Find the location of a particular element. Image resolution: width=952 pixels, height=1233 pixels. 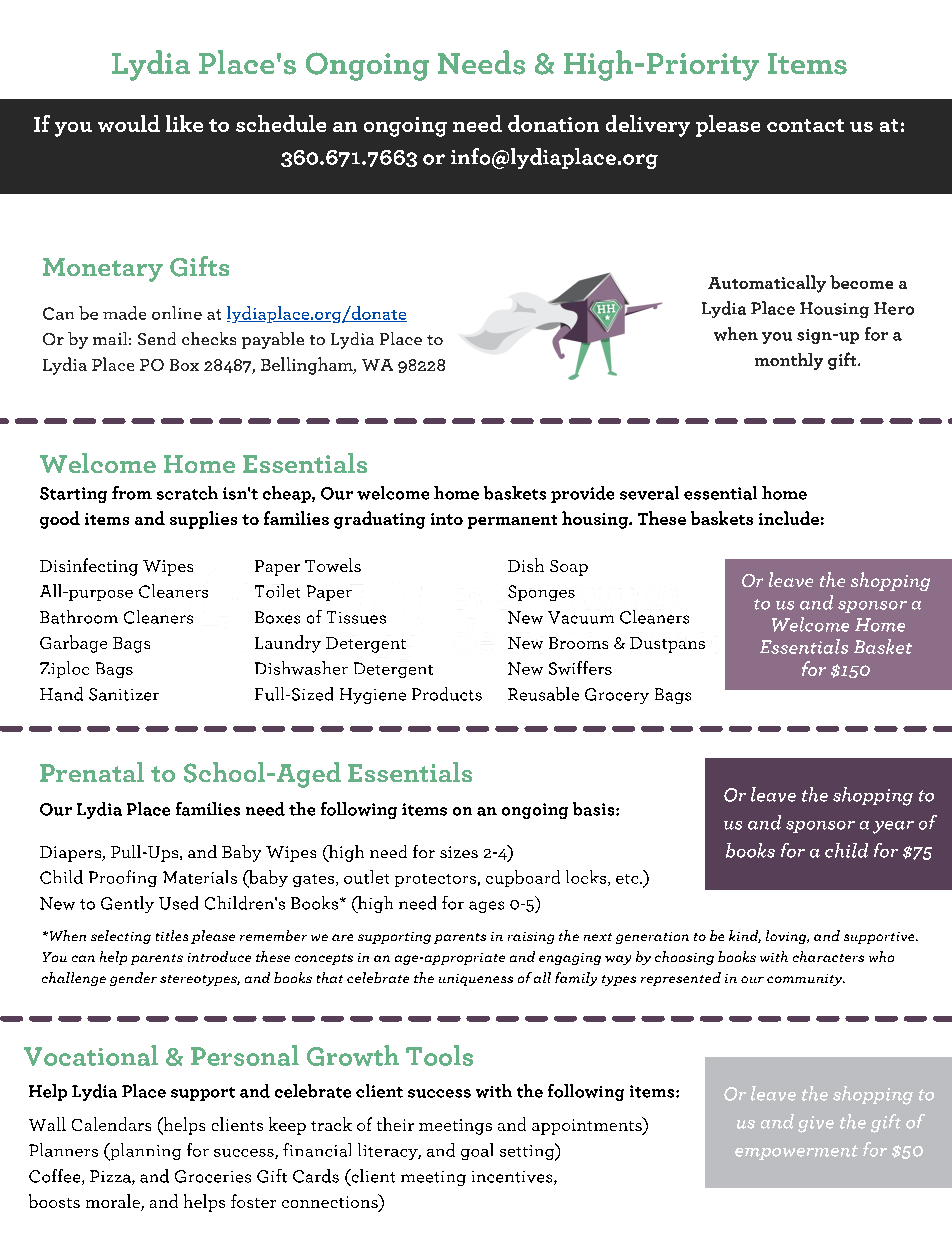

donation is located at coordinates (553, 123).
